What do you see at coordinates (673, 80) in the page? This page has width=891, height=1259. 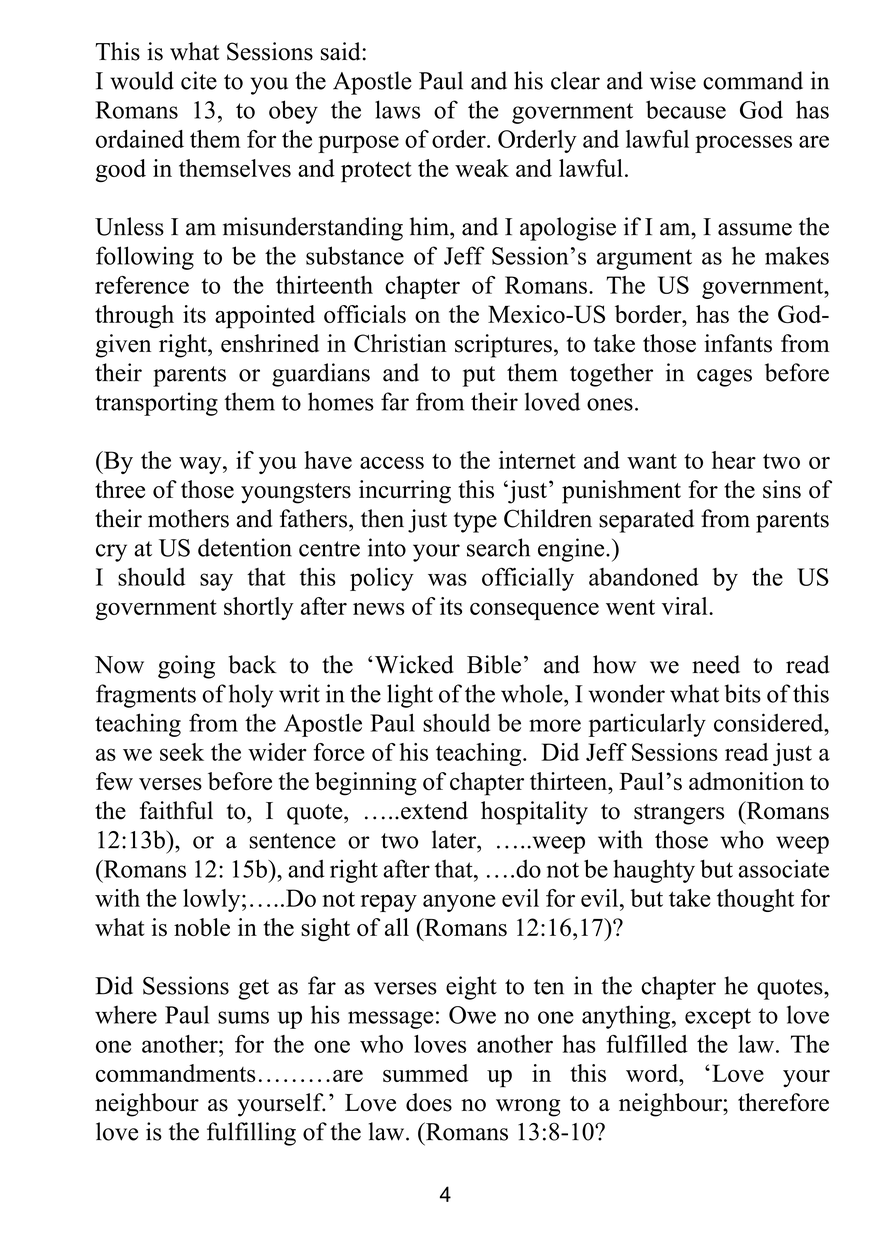 I see `wise` at bounding box center [673, 80].
